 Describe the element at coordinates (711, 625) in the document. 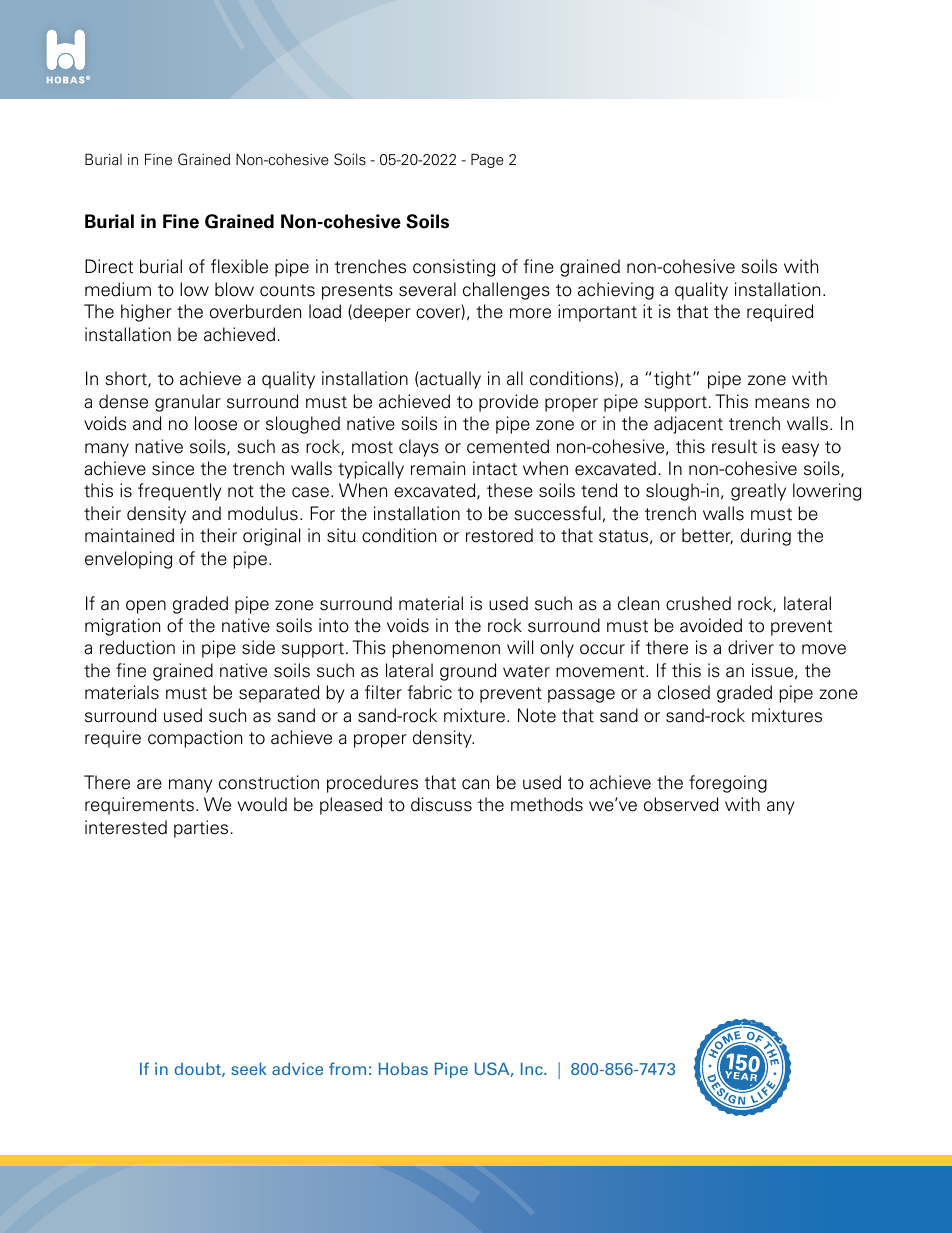

I see `avoided` at that location.
